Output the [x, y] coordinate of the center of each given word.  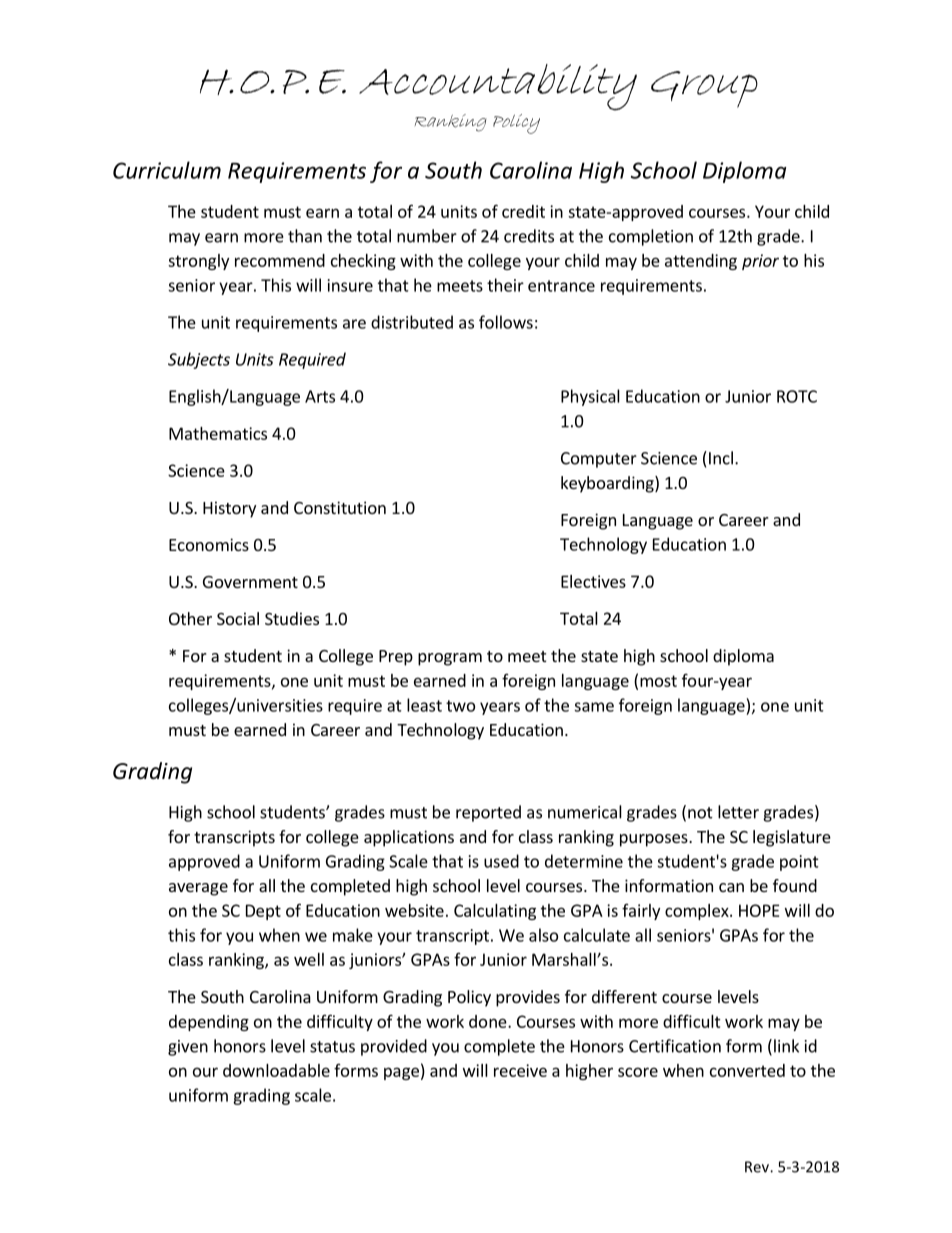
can [731, 887]
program [450, 659]
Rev [758, 1167]
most [658, 681]
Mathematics [218, 433]
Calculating [495, 912]
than [305, 236]
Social [238, 618]
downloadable [276, 1070]
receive [520, 1070]
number [427, 236]
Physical [590, 397]
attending [701, 262]
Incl [721, 458]
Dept [263, 912]
